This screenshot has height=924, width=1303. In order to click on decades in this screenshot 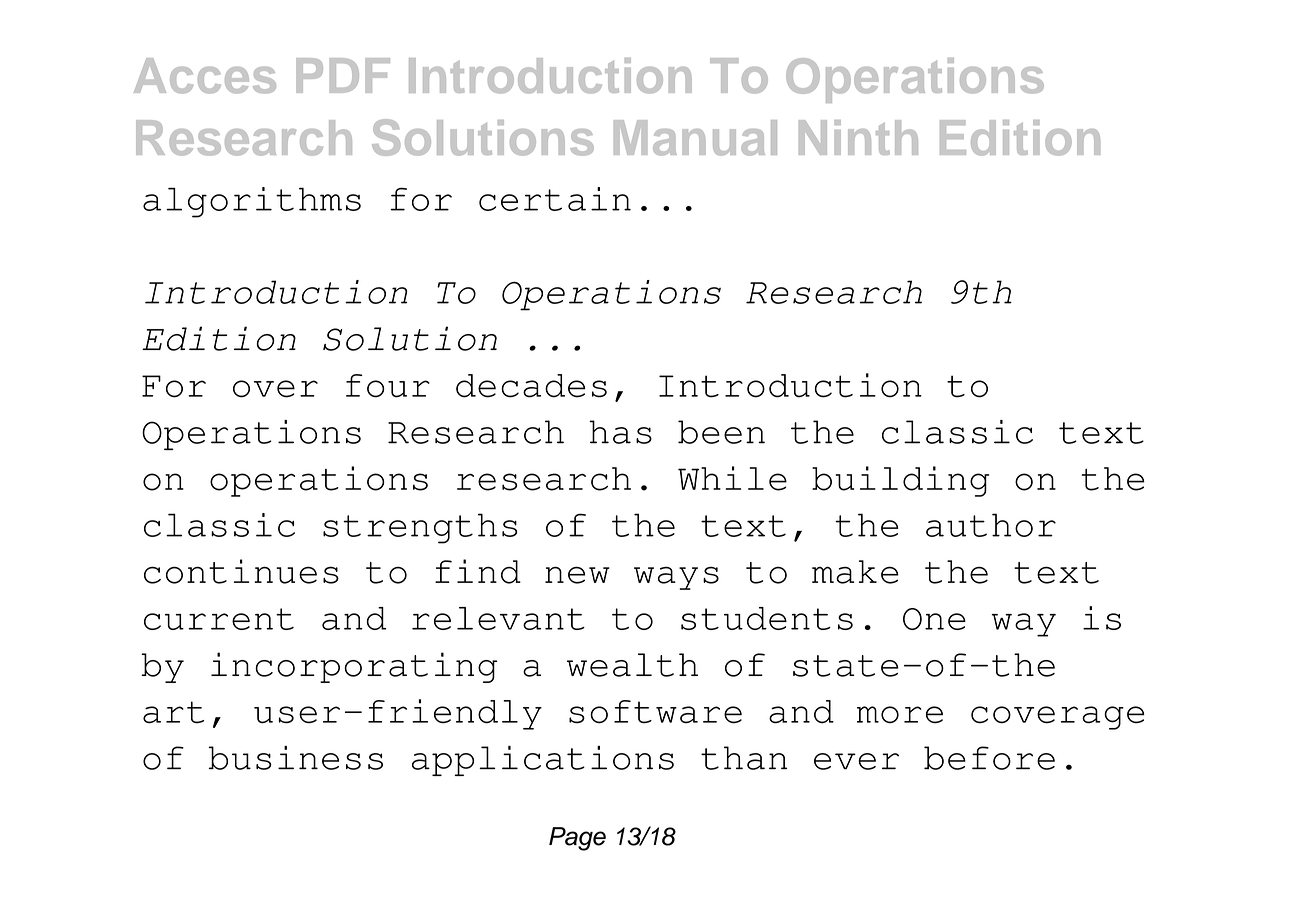, I will do `click(531, 386)`.
